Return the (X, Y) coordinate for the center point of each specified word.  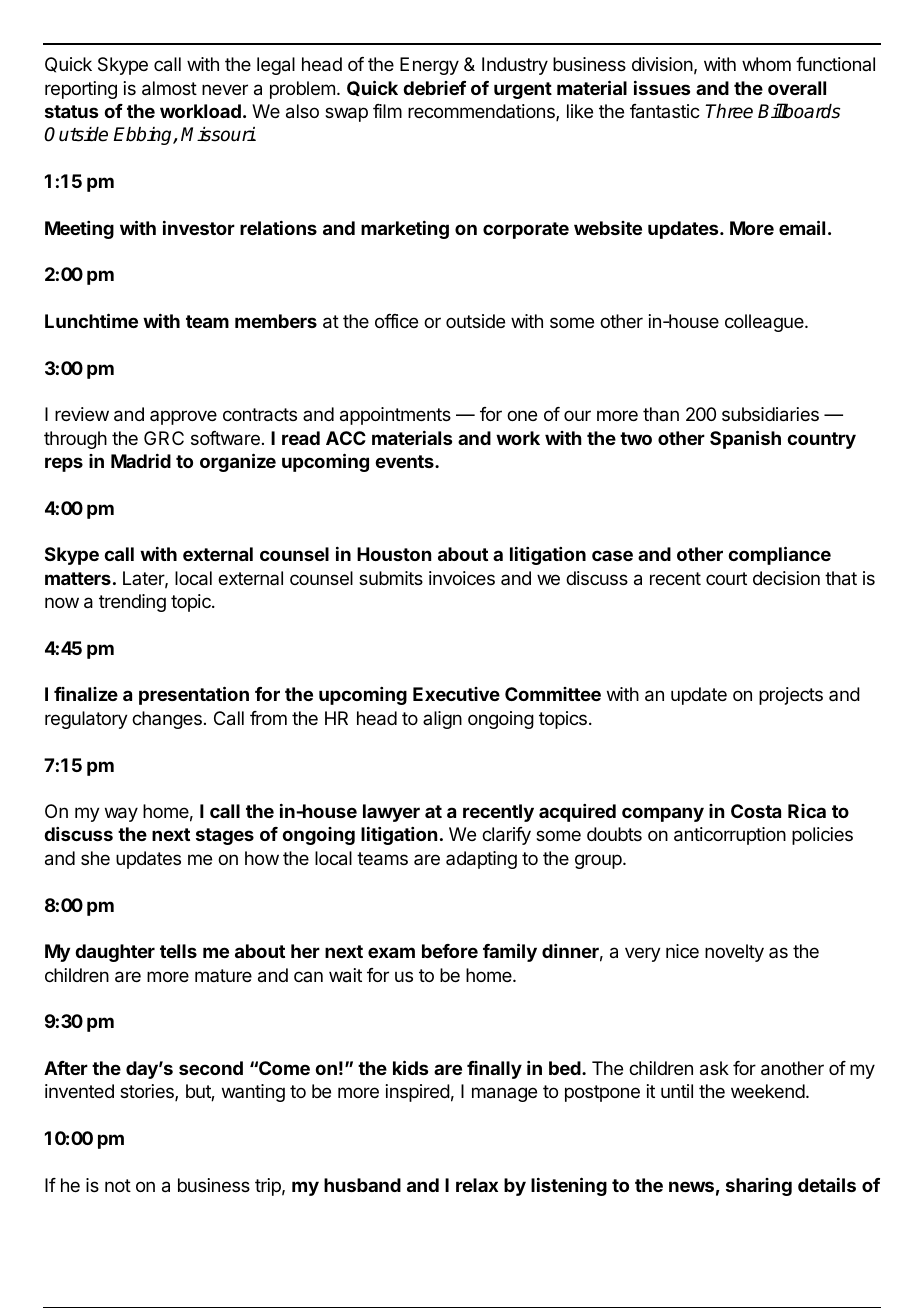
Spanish (745, 439)
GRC (164, 438)
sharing (759, 1187)
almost (169, 88)
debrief (434, 88)
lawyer (391, 813)
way (121, 814)
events (405, 461)
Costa (756, 811)
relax (477, 1185)
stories (148, 1092)
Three (729, 111)
